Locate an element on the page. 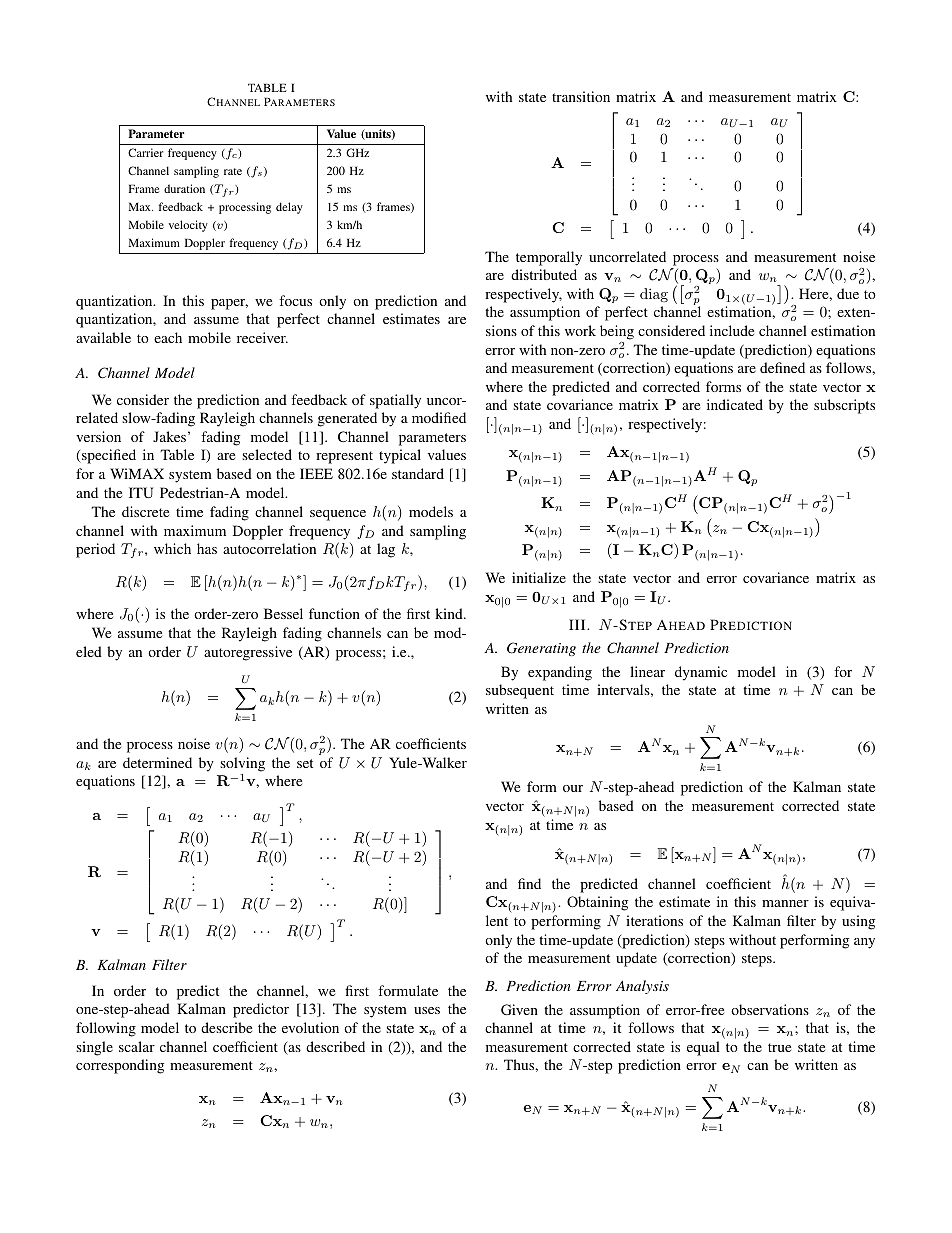  Carrier is located at coordinates (145, 152).
